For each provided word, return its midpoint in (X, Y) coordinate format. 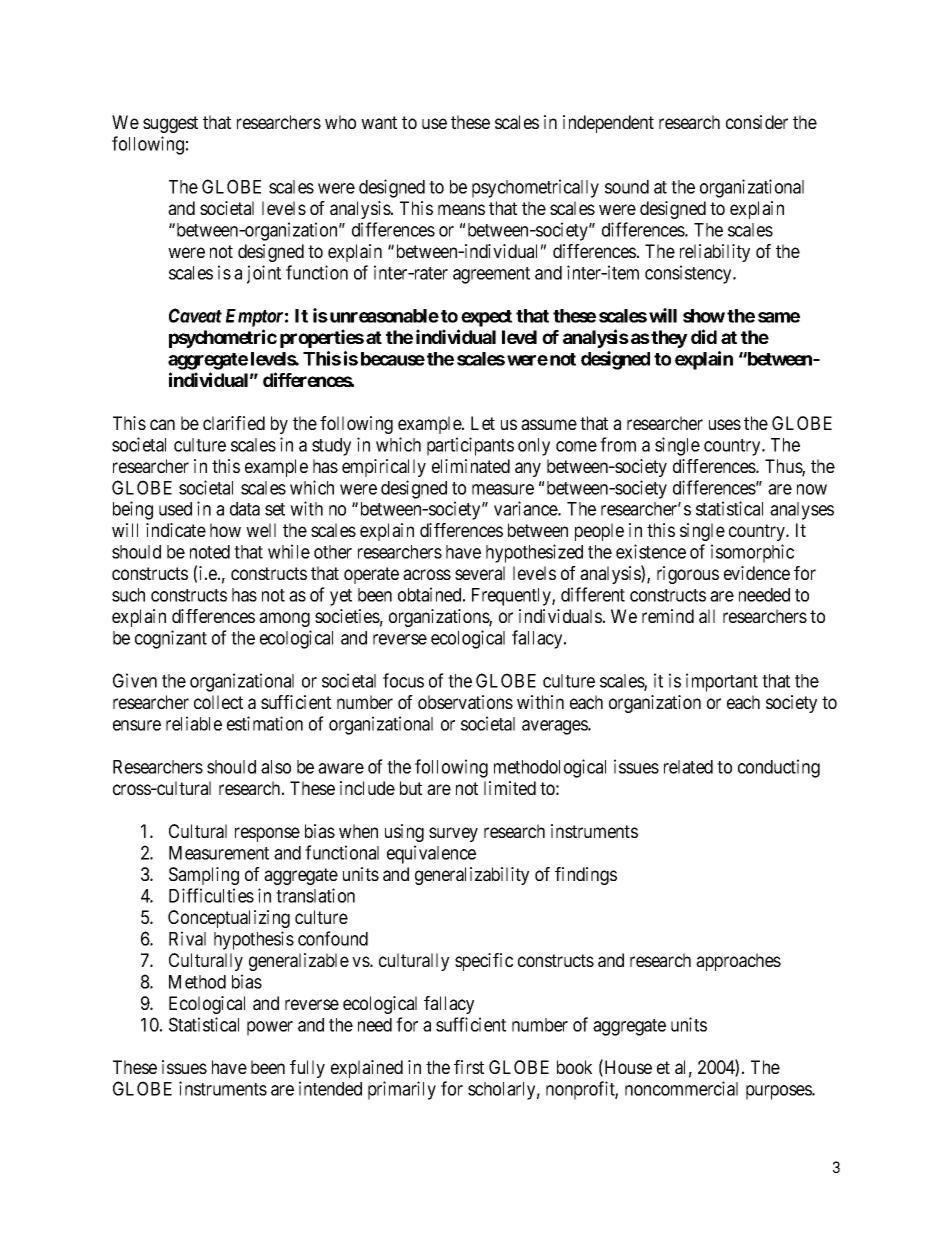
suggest (170, 124)
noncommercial (681, 1088)
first (469, 1067)
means (461, 209)
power (270, 1028)
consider (757, 122)
